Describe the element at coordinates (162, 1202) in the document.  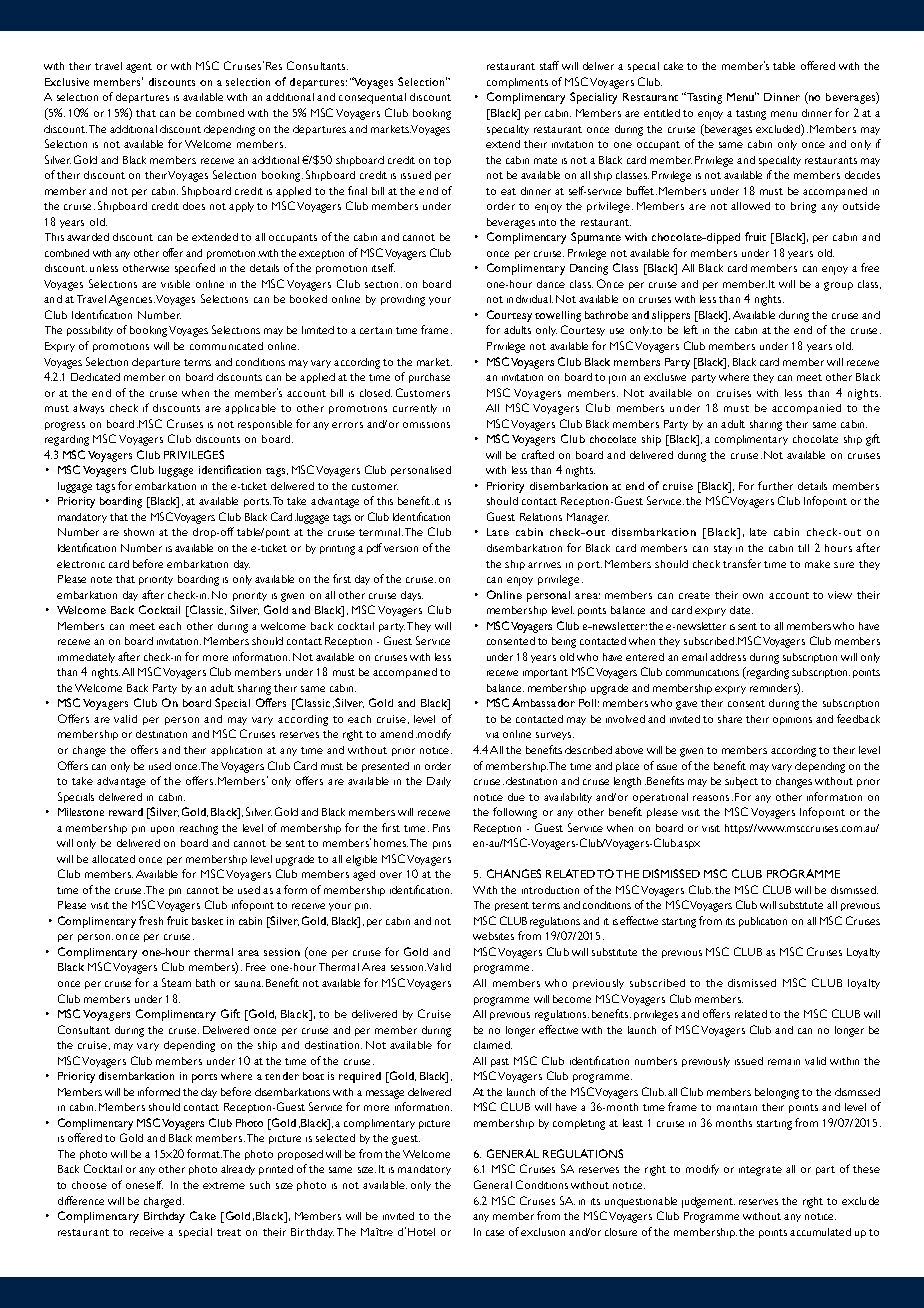
I see `charged` at that location.
